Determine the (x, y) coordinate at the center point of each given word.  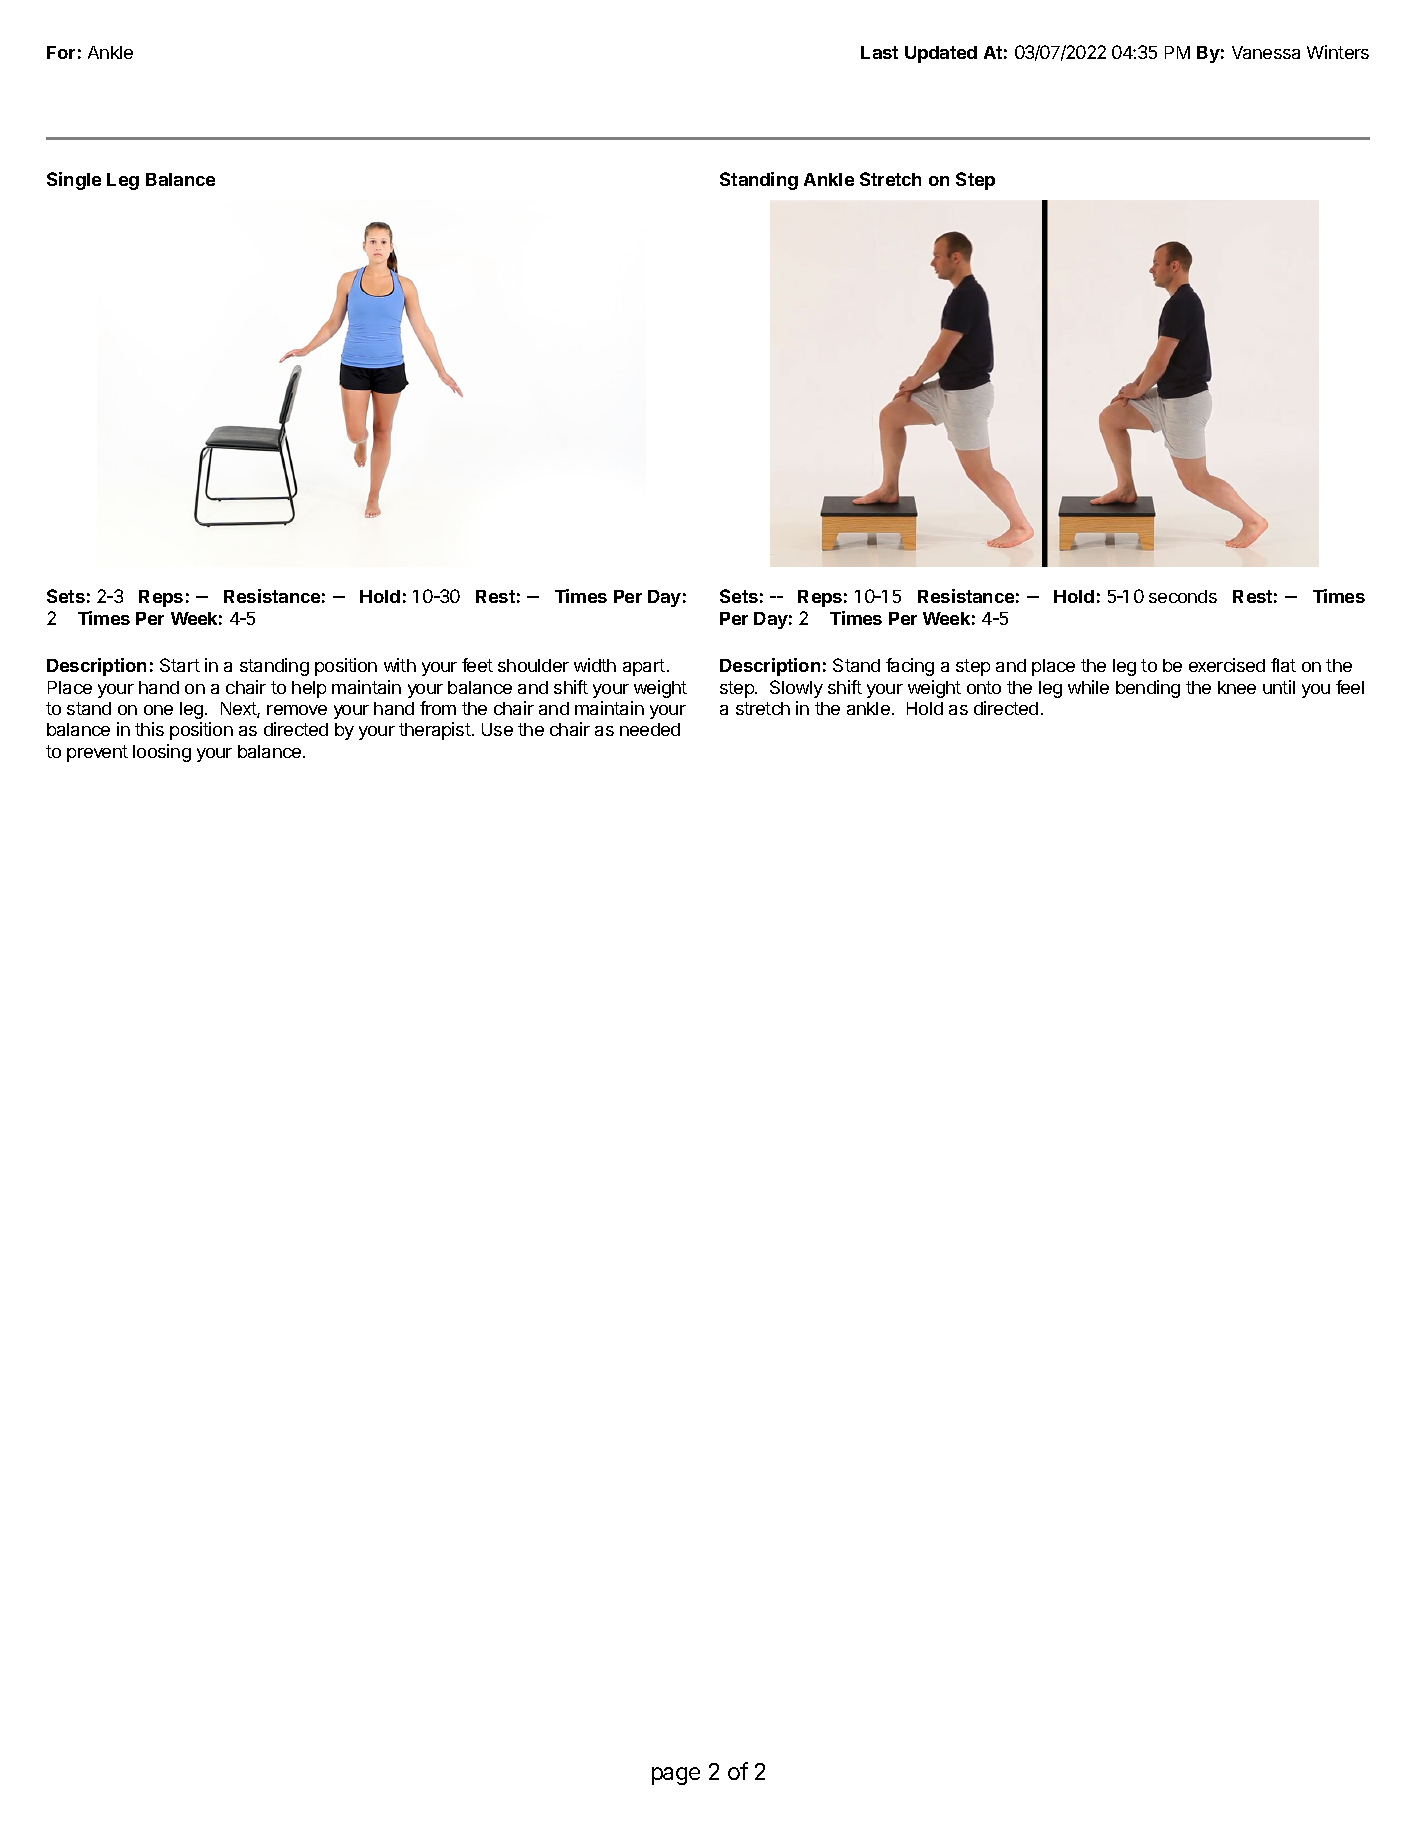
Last (879, 52)
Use (497, 729)
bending (1148, 689)
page (676, 1776)
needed (650, 729)
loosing (162, 753)
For (61, 52)
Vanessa (1266, 52)
